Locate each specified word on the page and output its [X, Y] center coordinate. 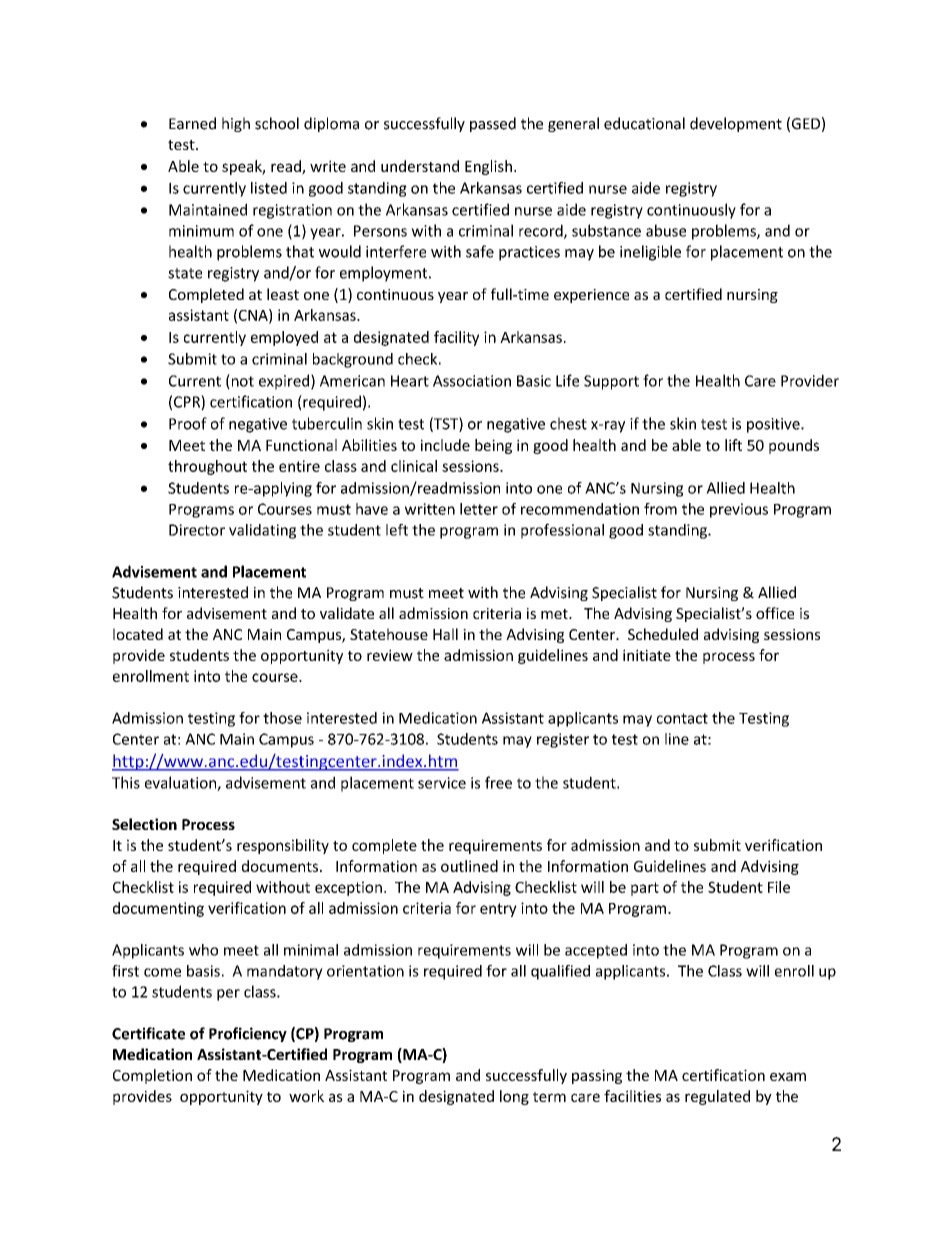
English [488, 167]
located [138, 634]
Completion [152, 1076]
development [736, 124]
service [442, 783]
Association [472, 381]
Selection [144, 824]
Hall [445, 634]
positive [774, 425]
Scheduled [663, 634]
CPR [188, 402]
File [779, 887]
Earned [192, 123]
